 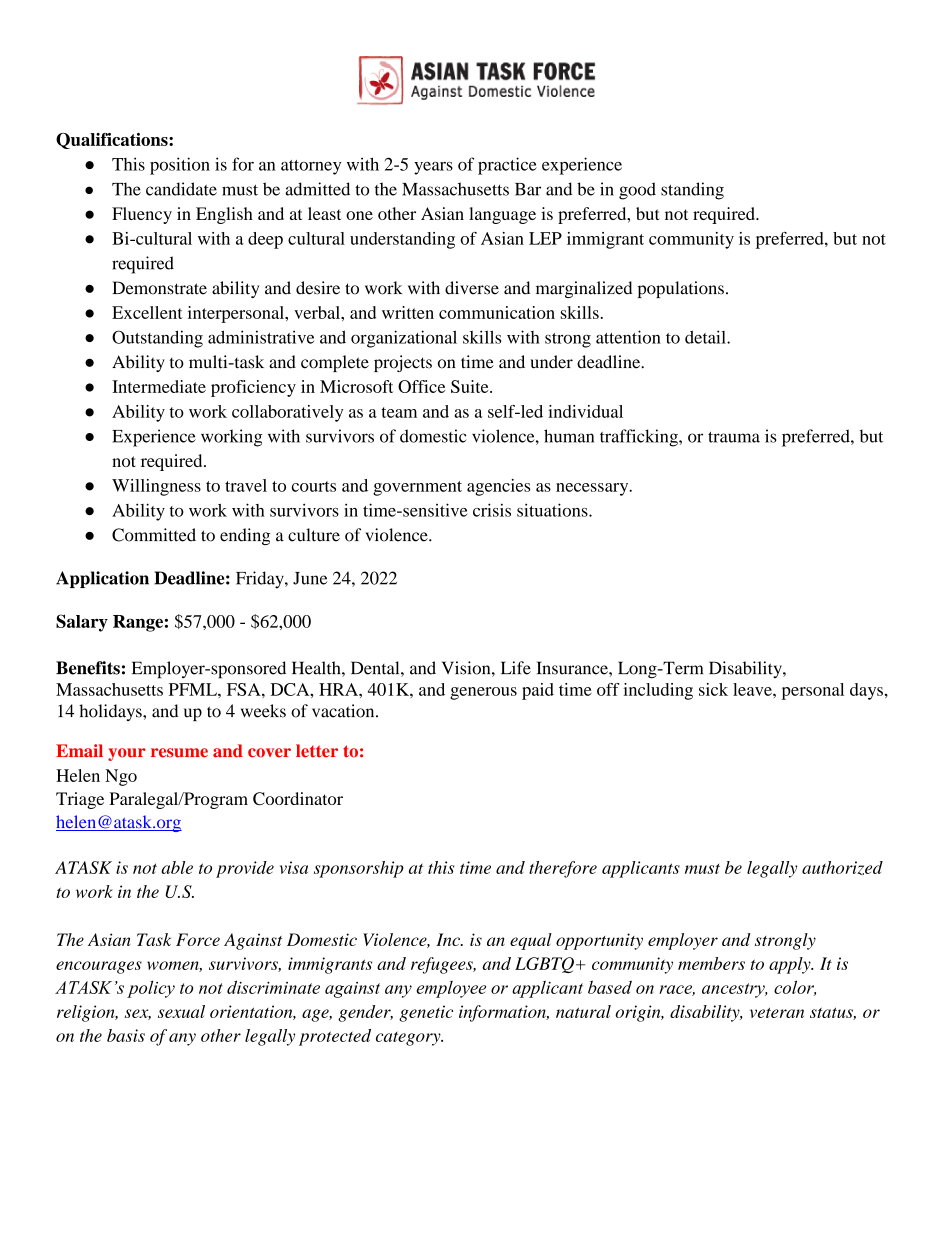 What do you see at coordinates (181, 1011) in the document?
I see `sexual` at bounding box center [181, 1011].
